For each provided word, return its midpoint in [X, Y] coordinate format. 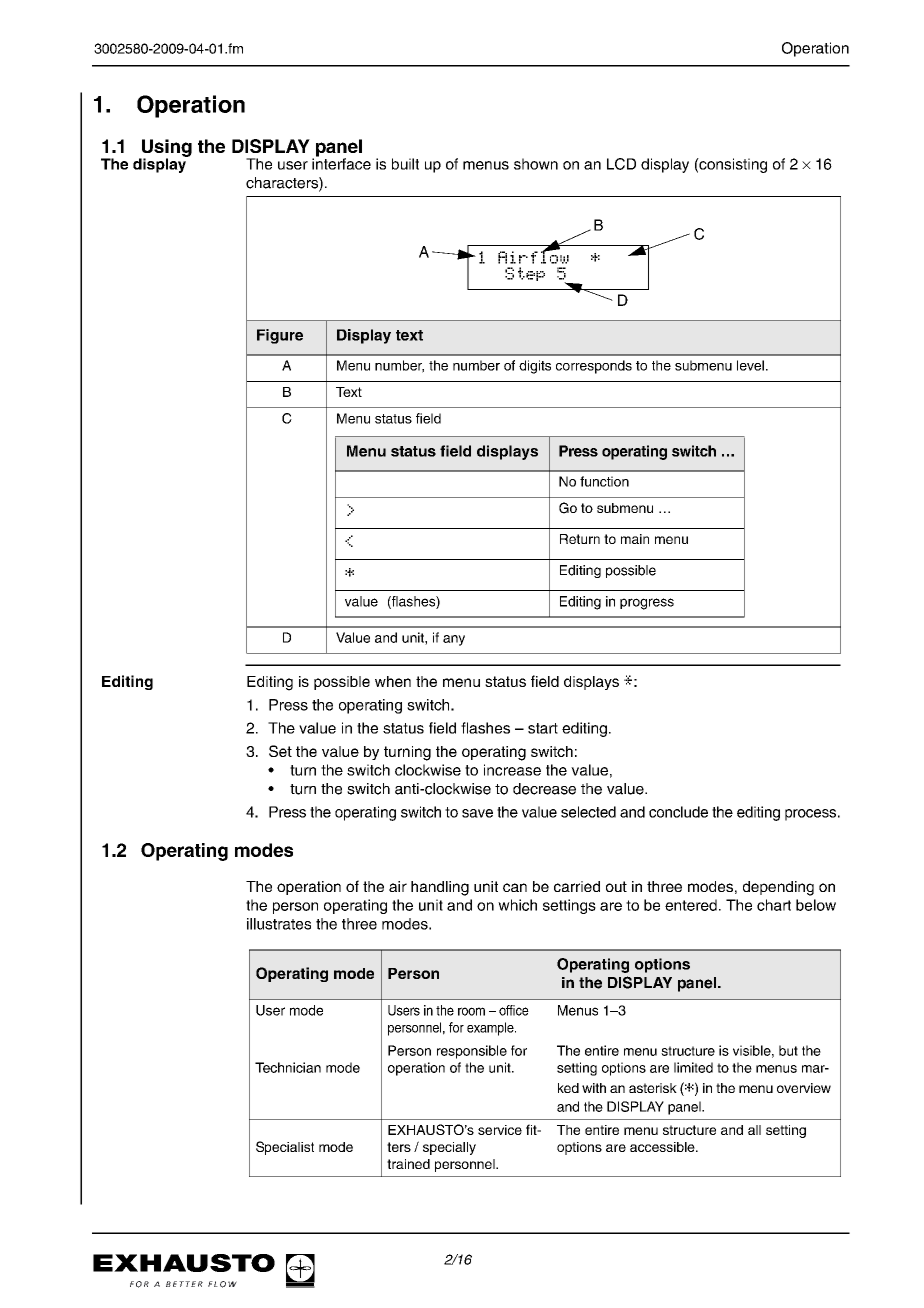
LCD [621, 164]
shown [536, 164]
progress [647, 604]
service [500, 1130]
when [393, 681]
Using [166, 149]
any [454, 640]
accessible [663, 1147]
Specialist [285, 1148]
